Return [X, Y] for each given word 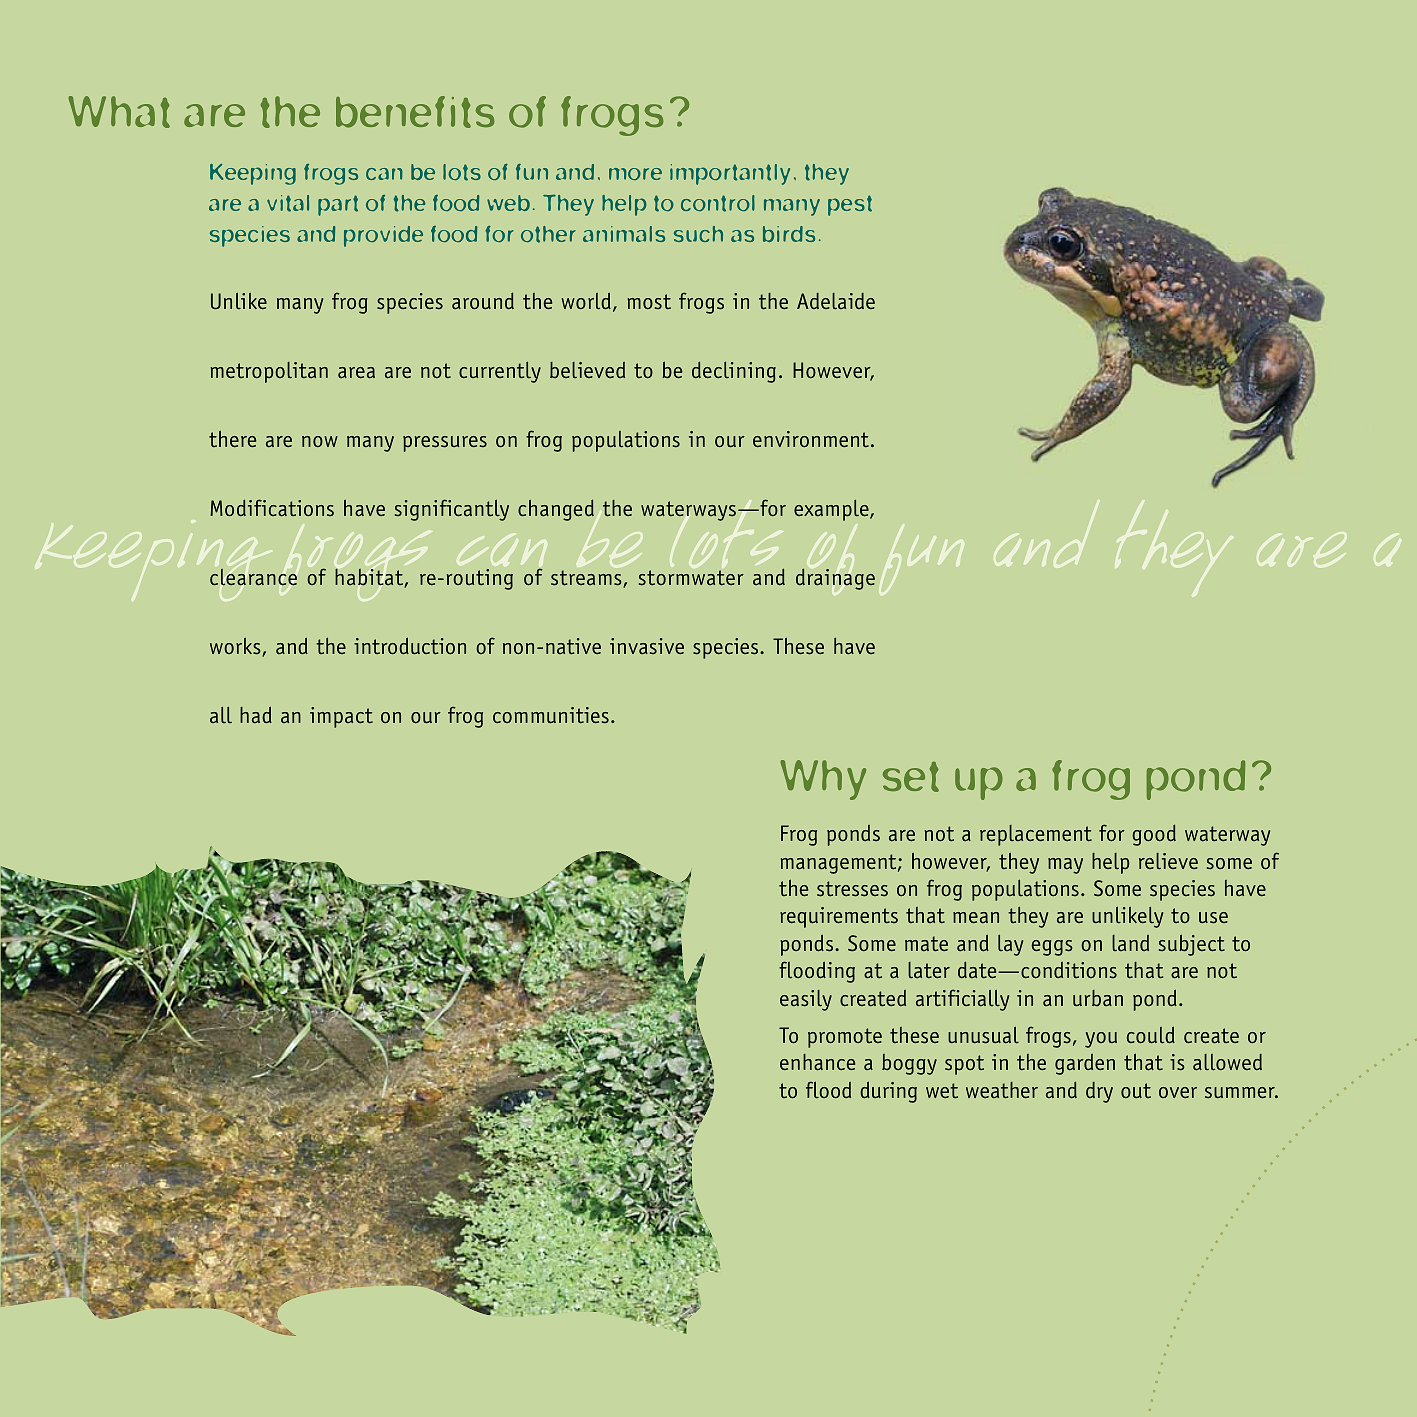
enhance [817, 1062]
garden [1085, 1064]
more [635, 174]
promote [845, 1038]
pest [850, 205]
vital [288, 203]
